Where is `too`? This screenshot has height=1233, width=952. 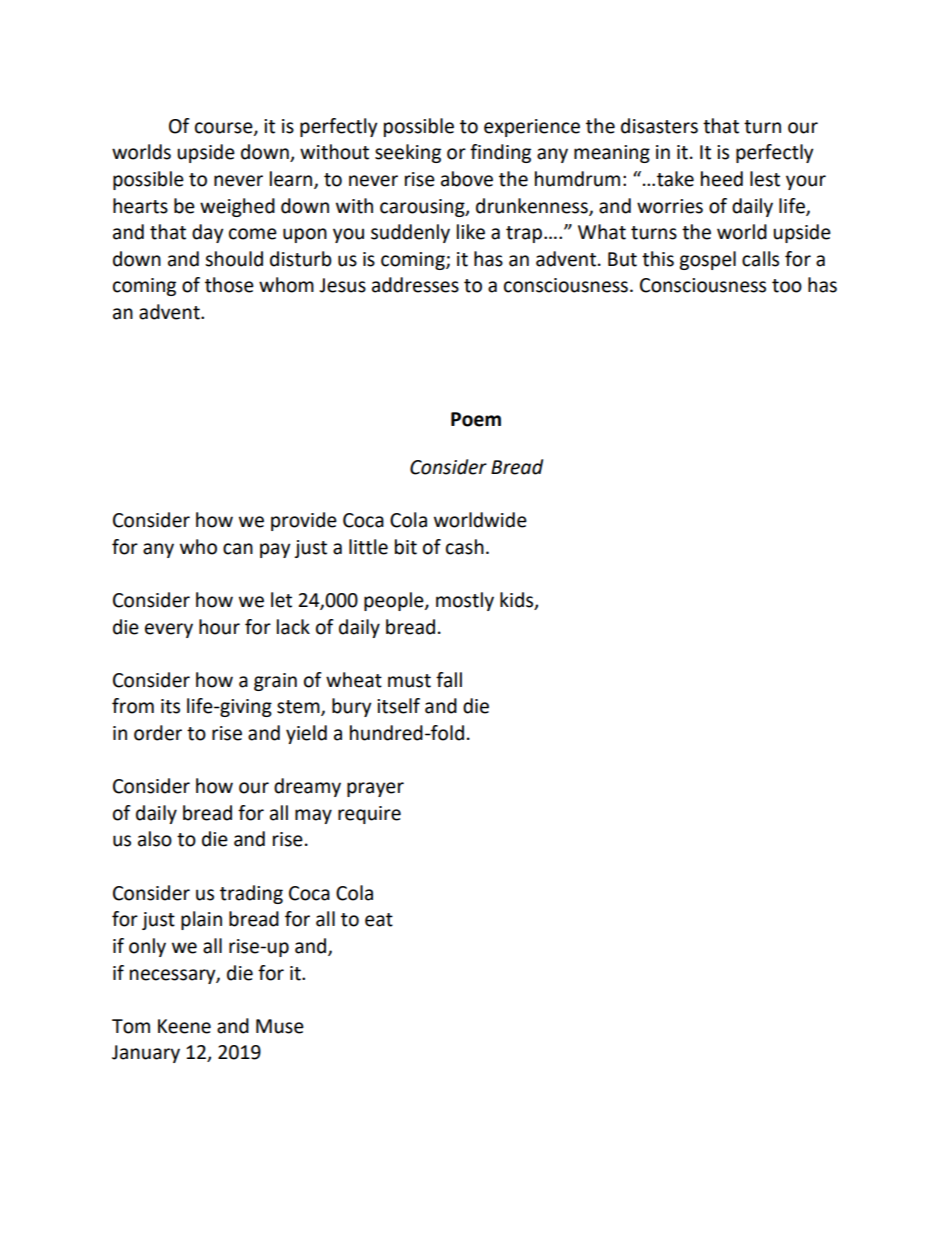 too is located at coordinates (787, 286).
